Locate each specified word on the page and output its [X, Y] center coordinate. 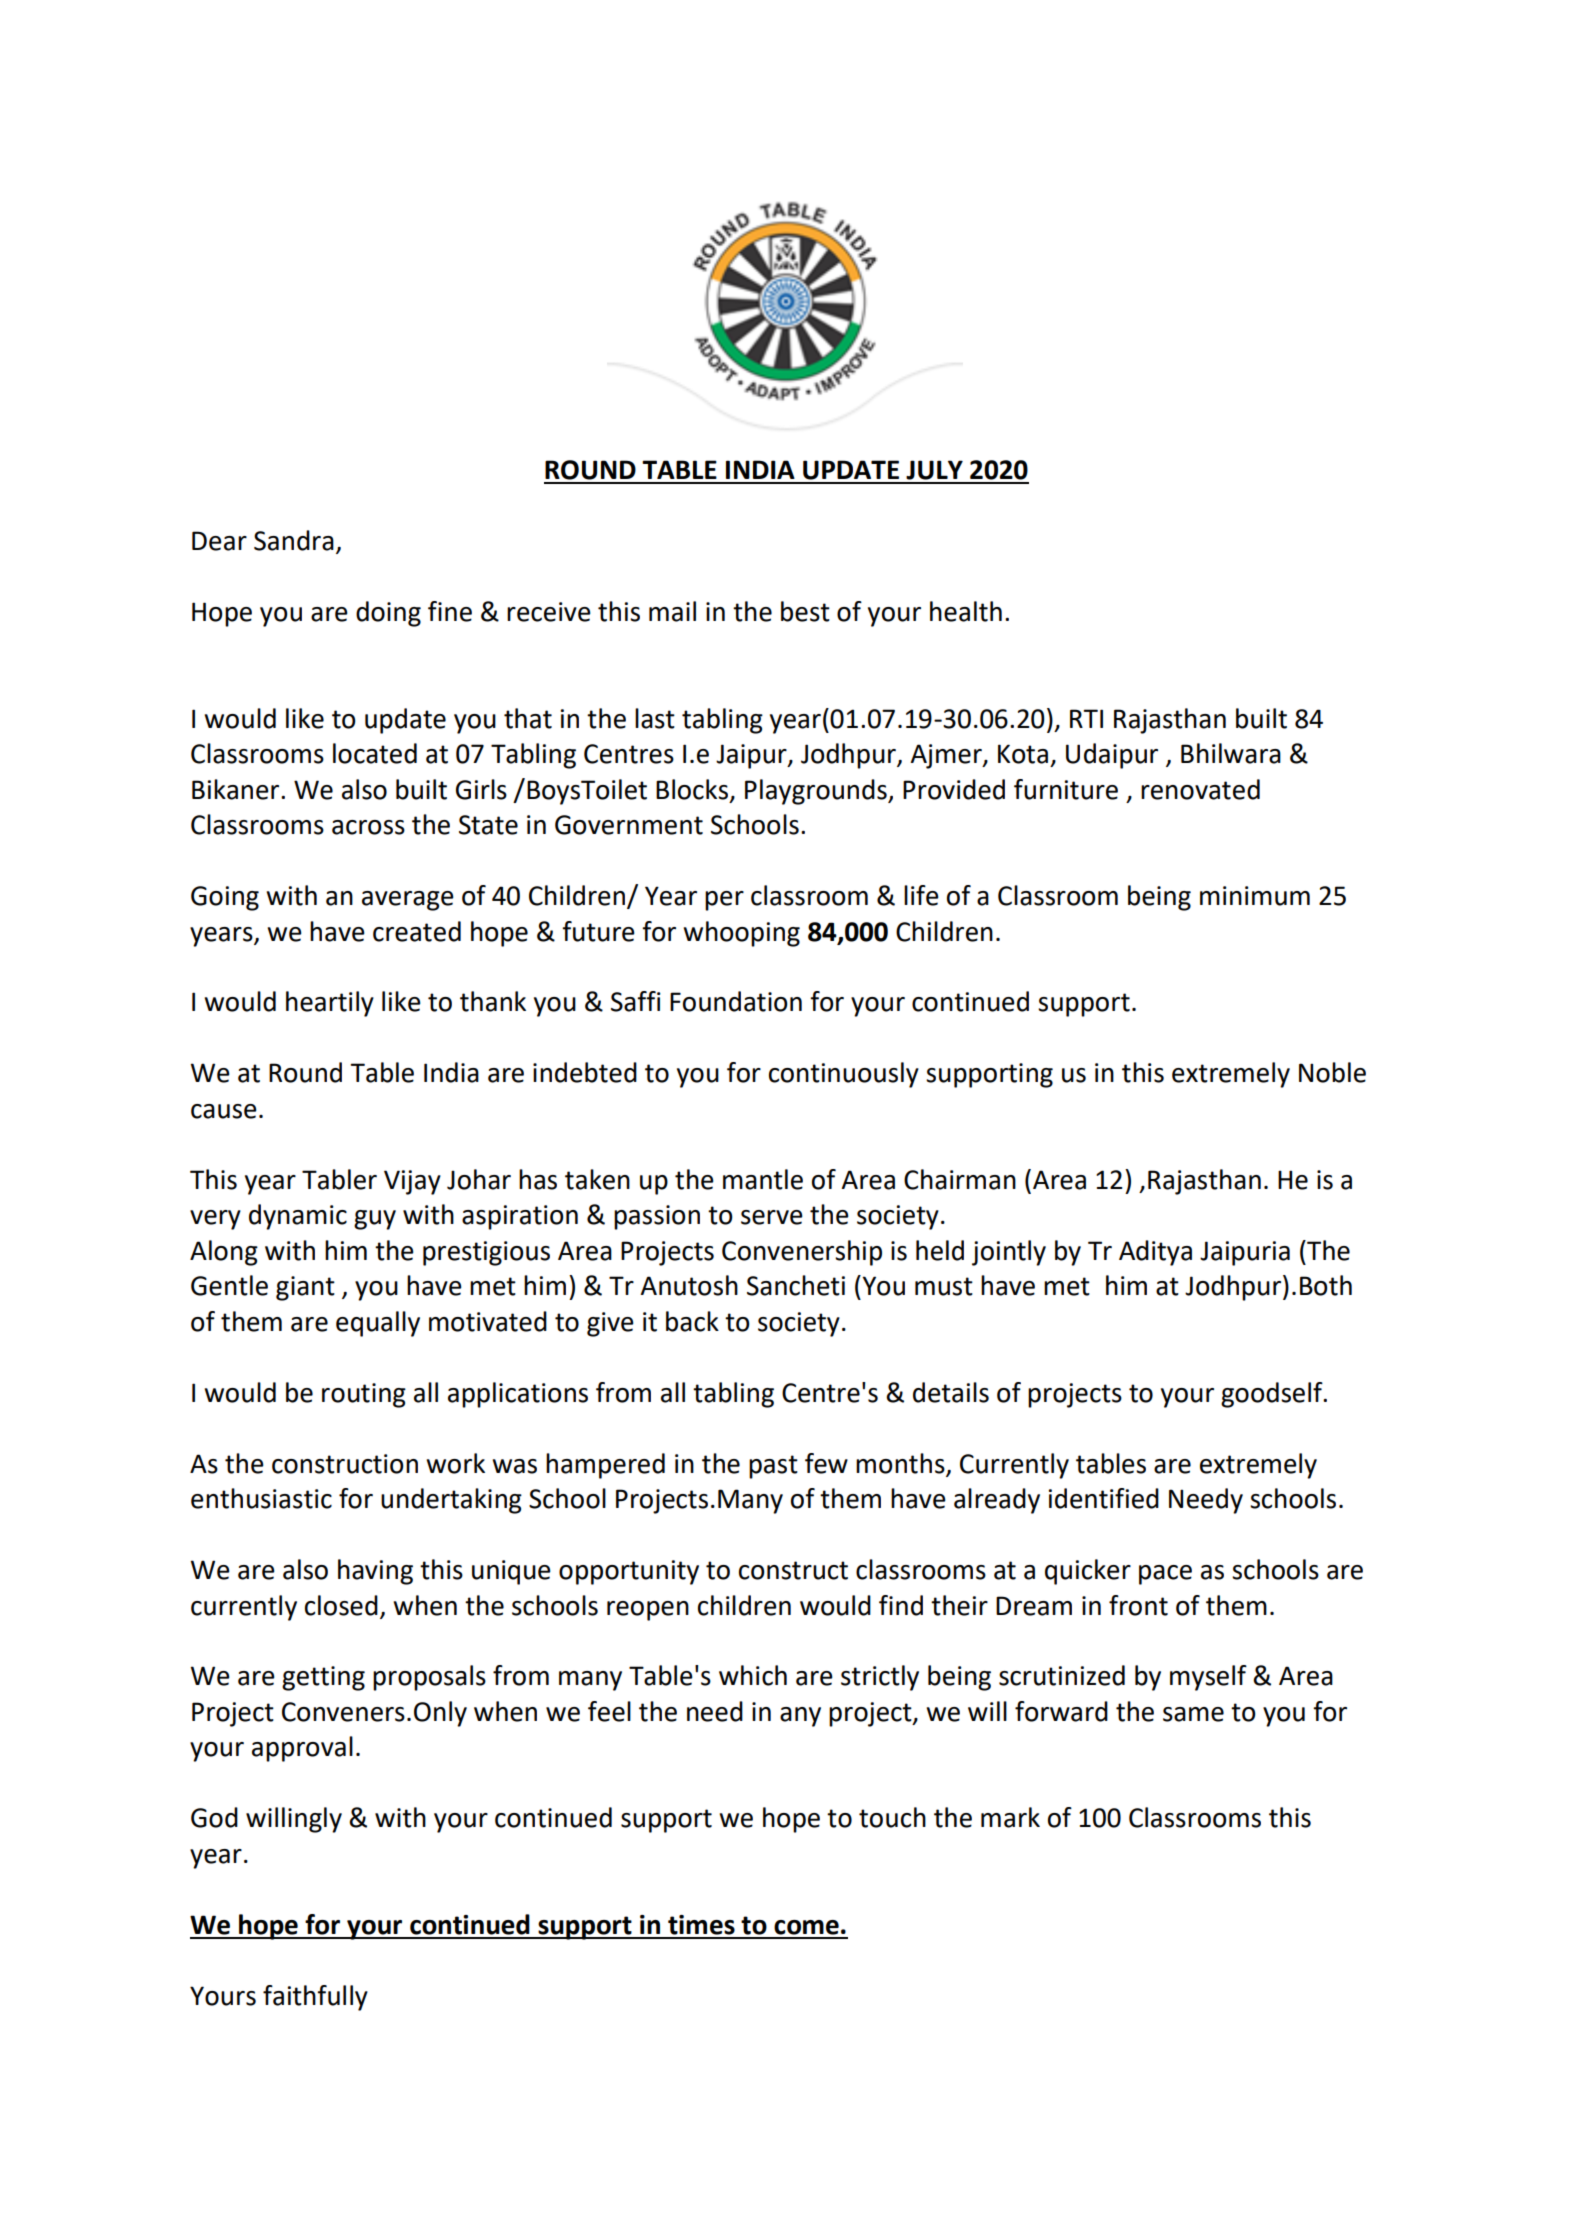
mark [1010, 1817]
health [966, 611]
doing [388, 614]
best [805, 611]
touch [892, 1817]
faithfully [315, 1998]
